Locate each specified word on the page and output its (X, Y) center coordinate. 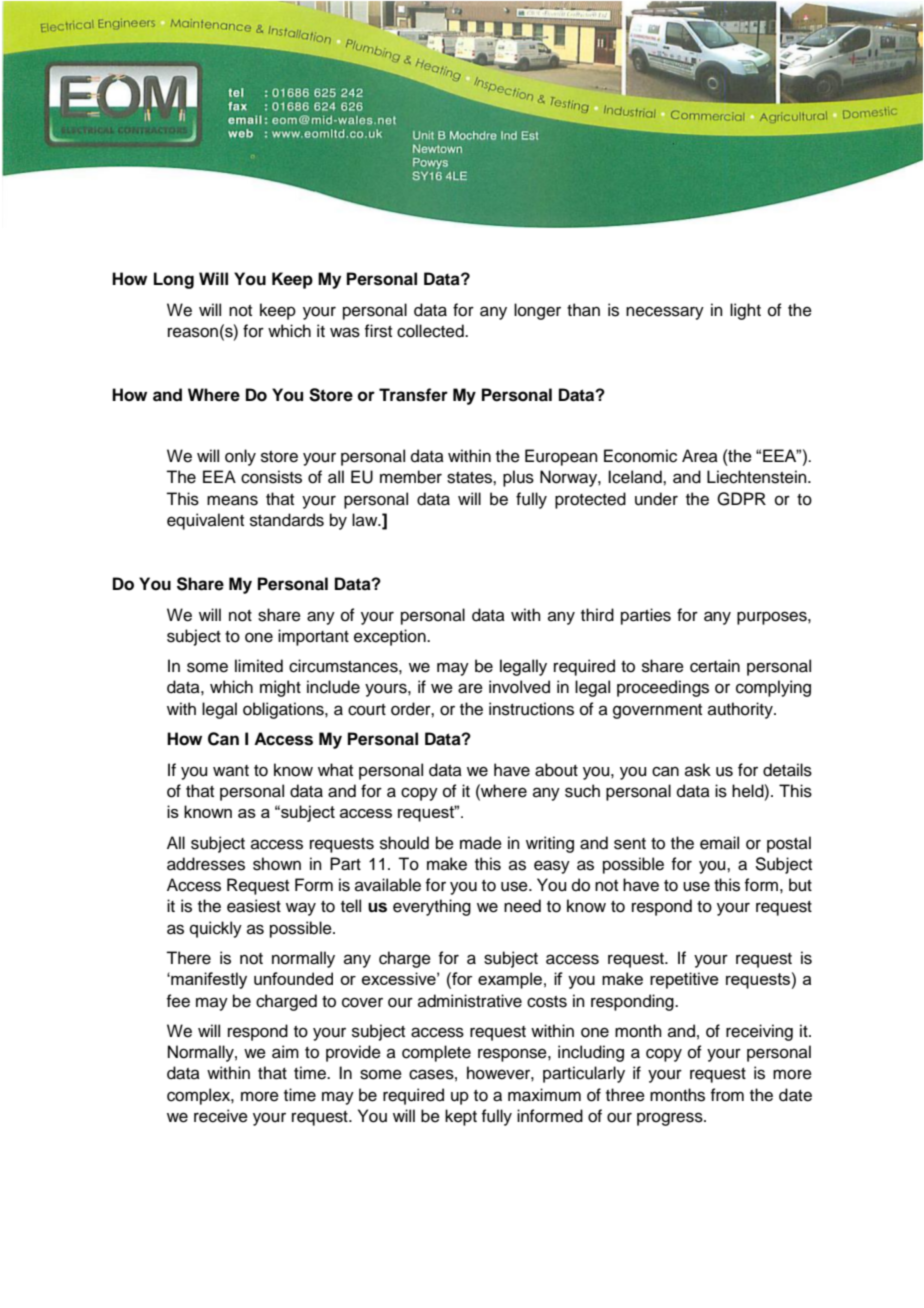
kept (461, 1117)
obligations (284, 710)
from (727, 1095)
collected (431, 331)
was (345, 332)
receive (221, 1116)
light (745, 311)
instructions (531, 709)
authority (741, 710)
